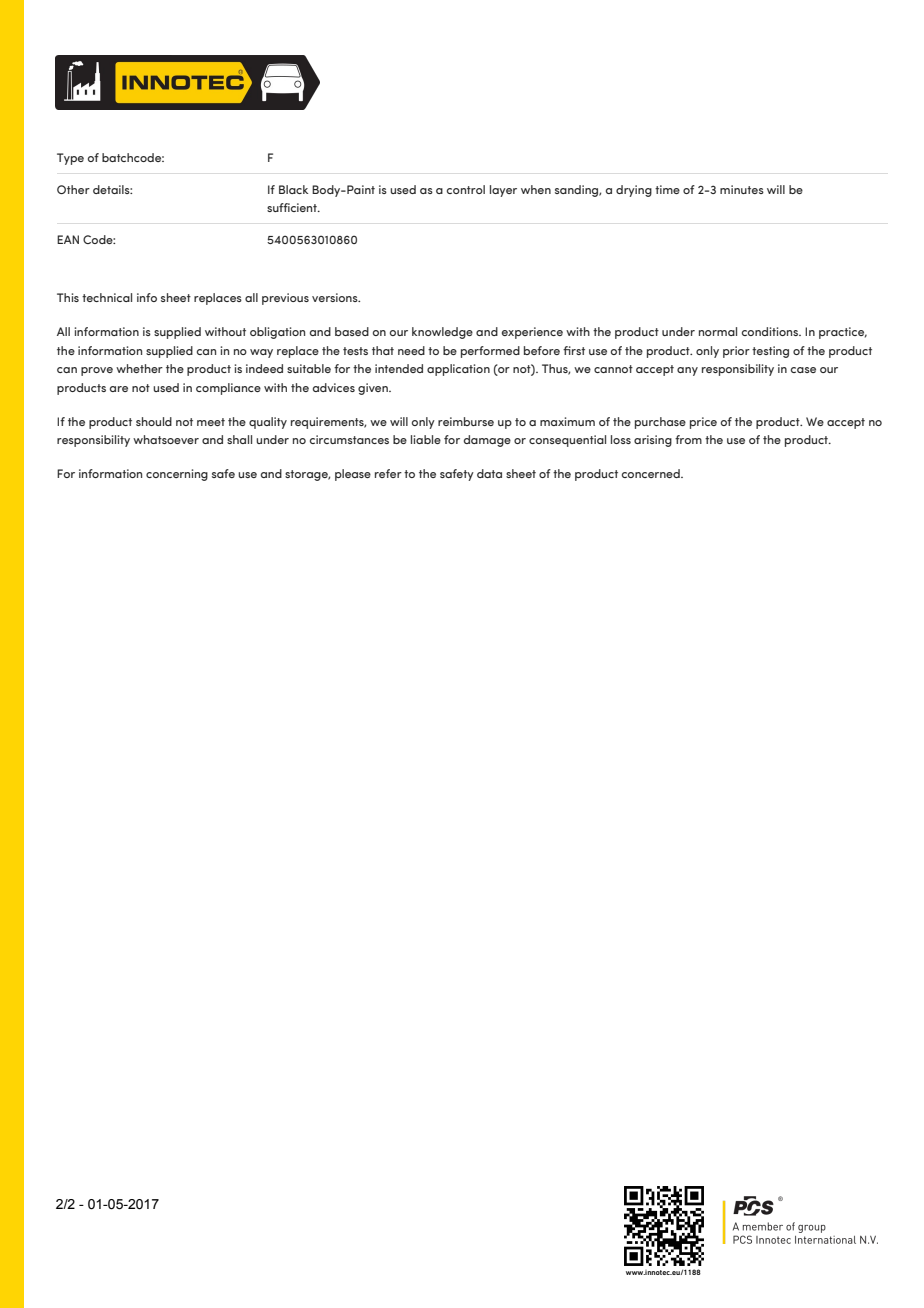 Image resolution: width=924 pixels, height=1308 pixels. I want to click on control, so click(466, 189).
